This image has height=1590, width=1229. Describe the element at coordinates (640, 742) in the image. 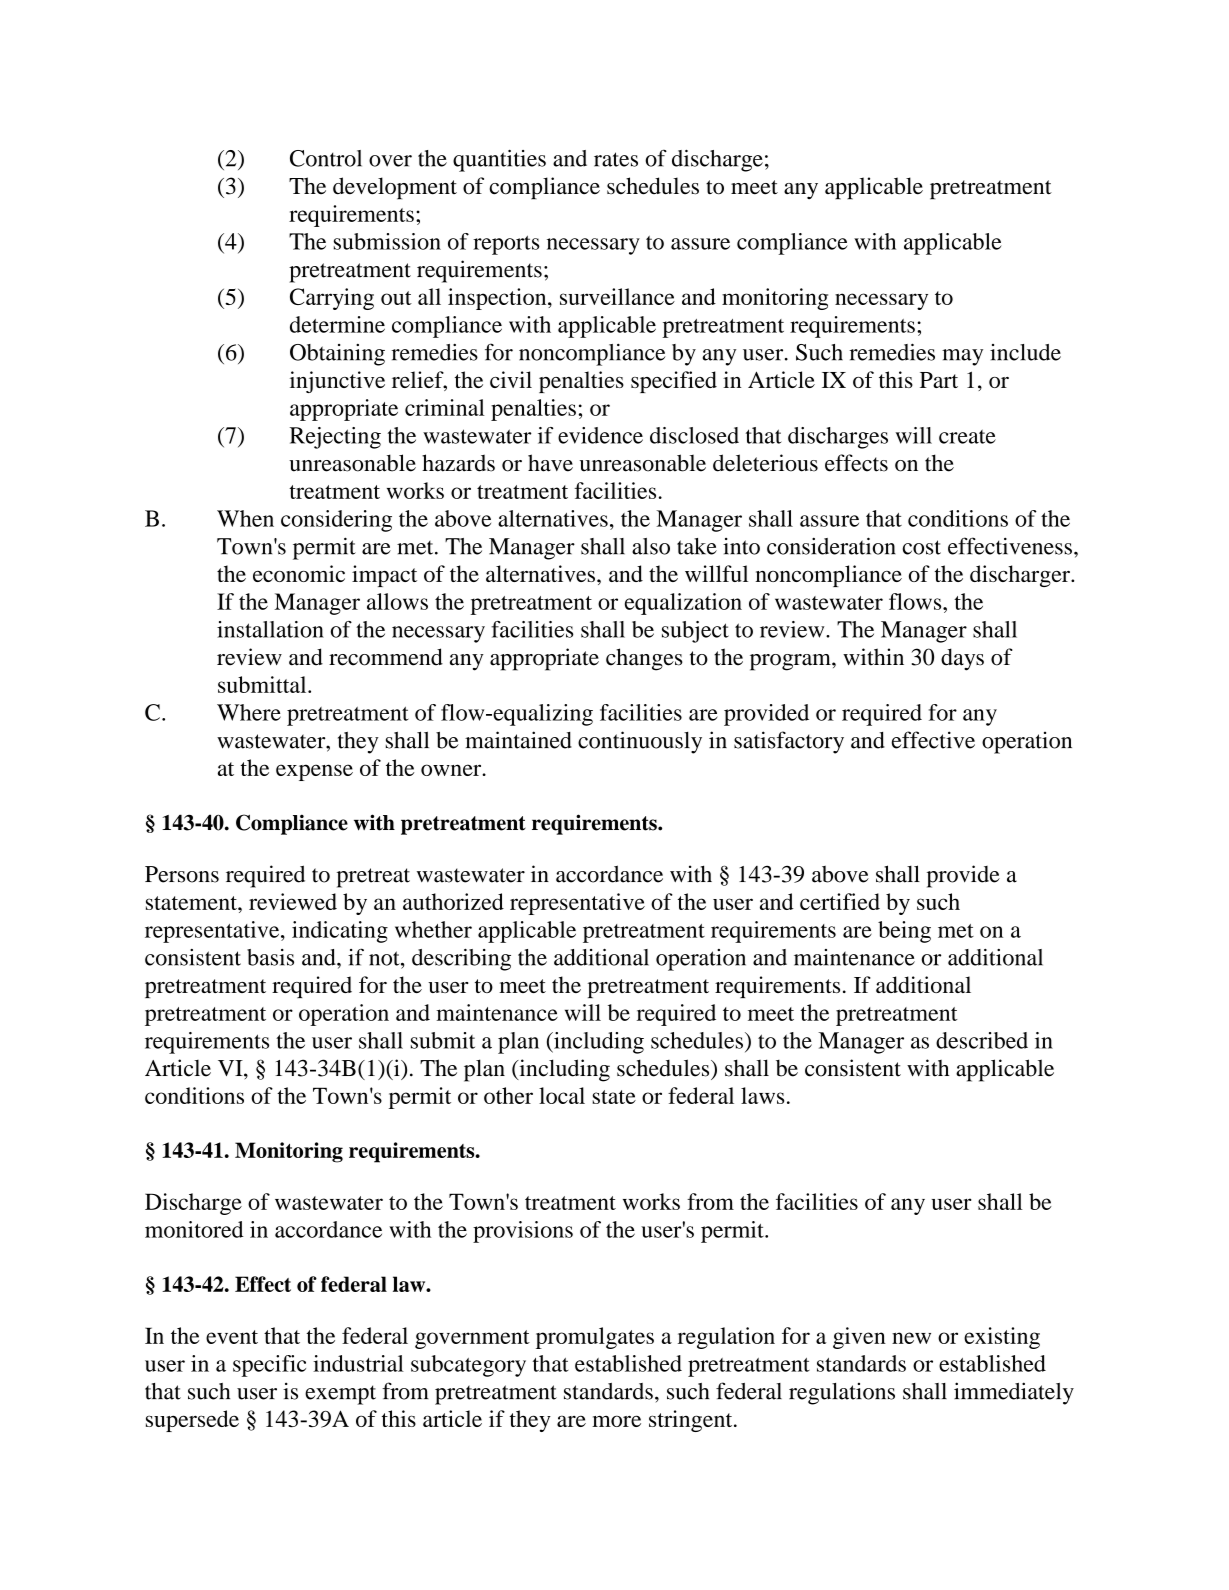

I see `continuously` at that location.
